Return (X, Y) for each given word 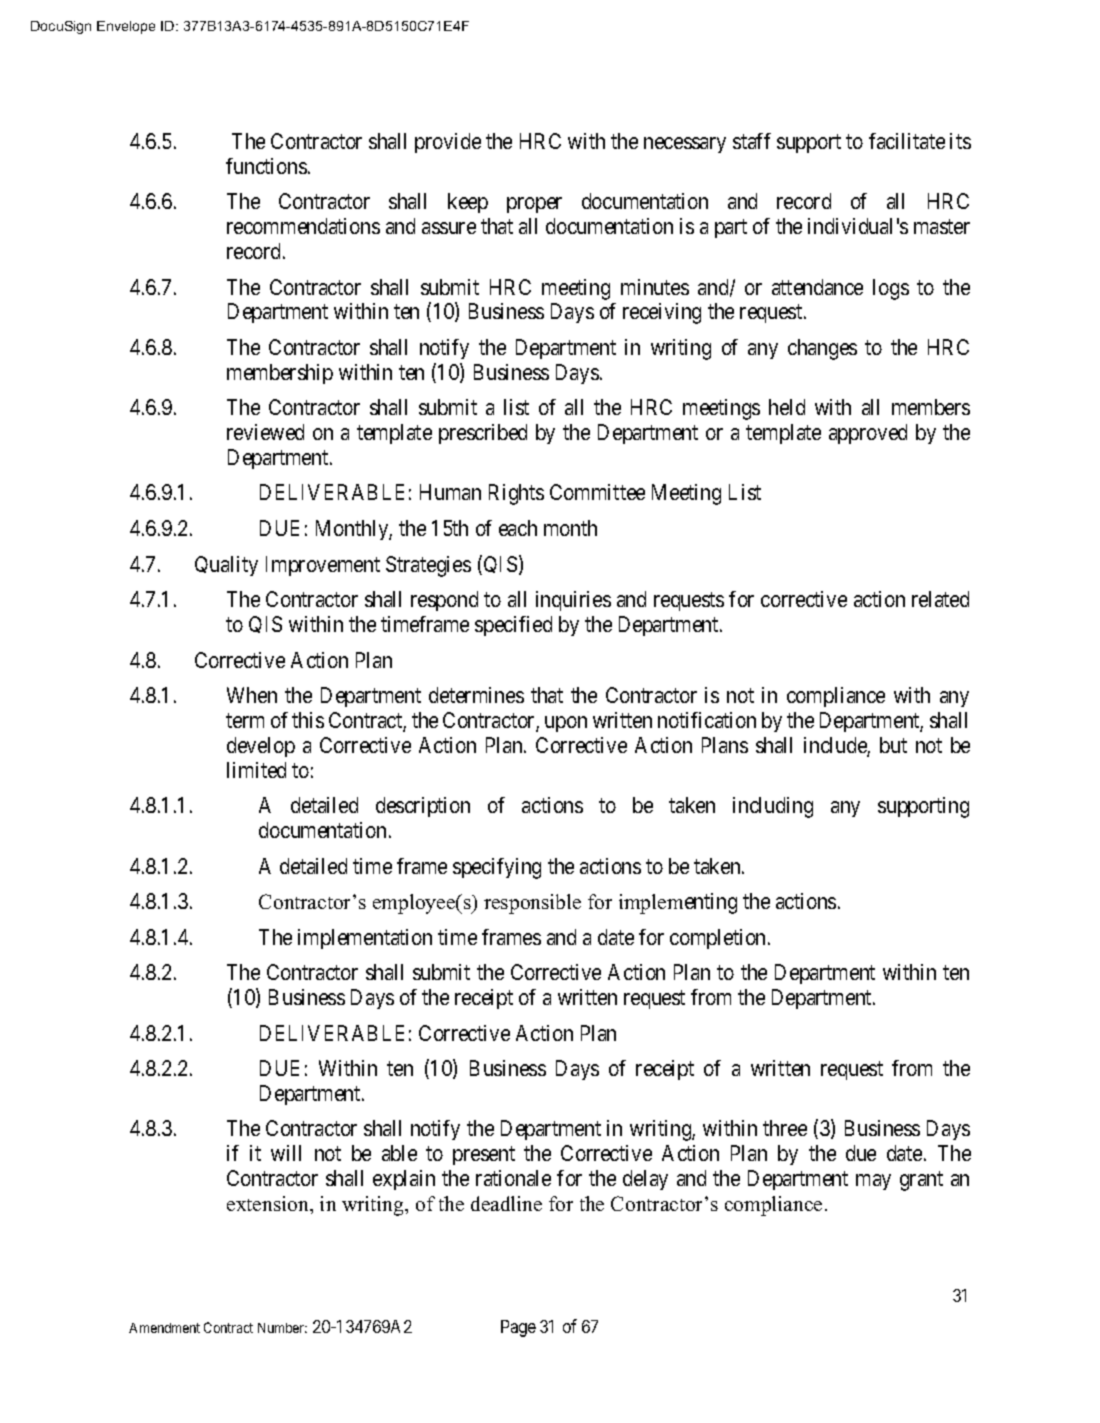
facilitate (907, 141)
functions (266, 166)
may (873, 1182)
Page (518, 1328)
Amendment (164, 1328)
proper (534, 205)
